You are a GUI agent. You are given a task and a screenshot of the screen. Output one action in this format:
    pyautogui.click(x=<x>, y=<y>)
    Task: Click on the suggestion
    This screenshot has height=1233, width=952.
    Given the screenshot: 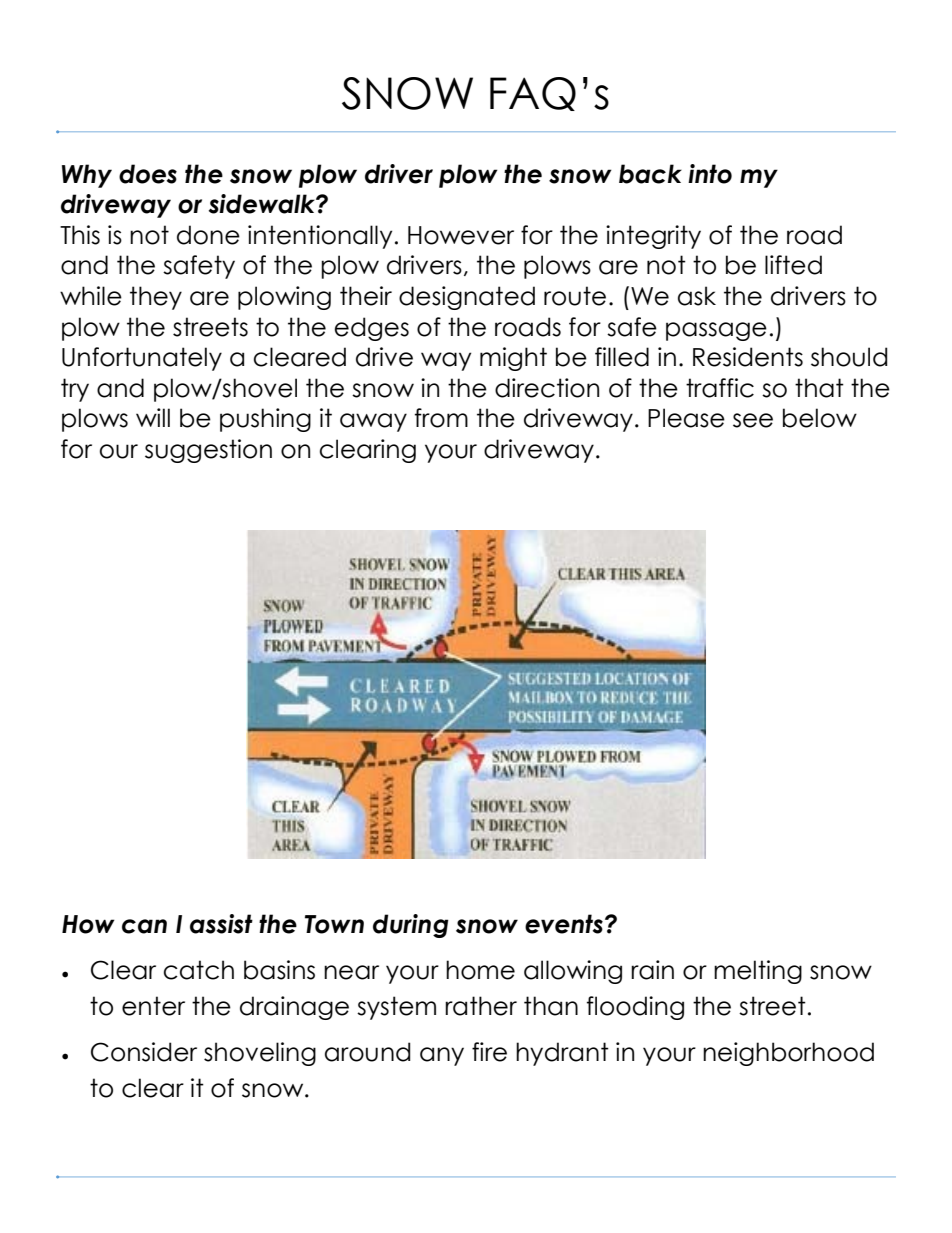 What is the action you would take?
    pyautogui.click(x=208, y=451)
